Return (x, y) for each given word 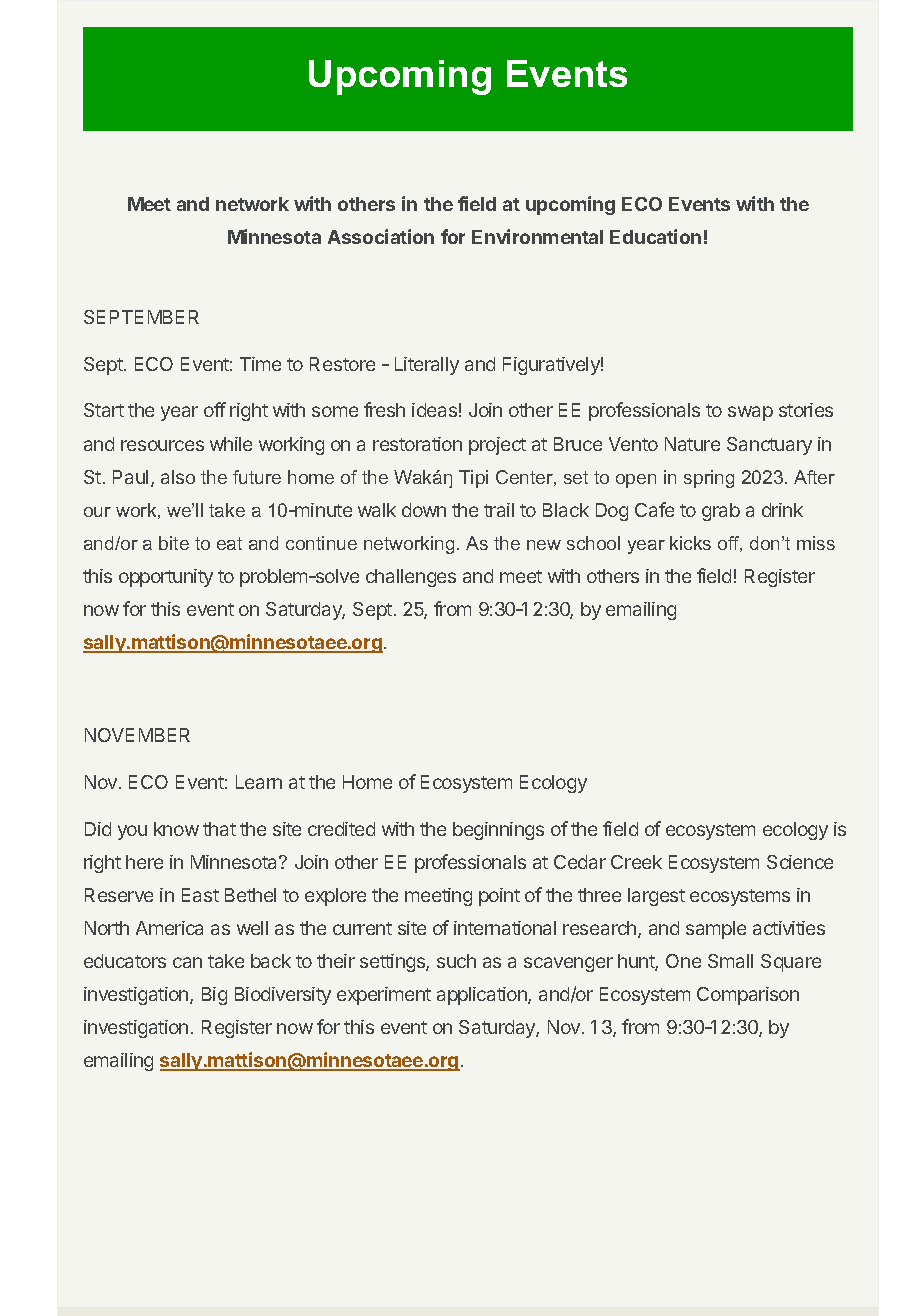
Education (655, 236)
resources (162, 445)
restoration (417, 444)
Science (800, 862)
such (456, 961)
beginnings (498, 831)
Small (730, 961)
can (187, 962)
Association (381, 236)
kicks (690, 543)
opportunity (166, 578)
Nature (692, 444)
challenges (411, 578)
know (176, 829)
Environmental (537, 236)
